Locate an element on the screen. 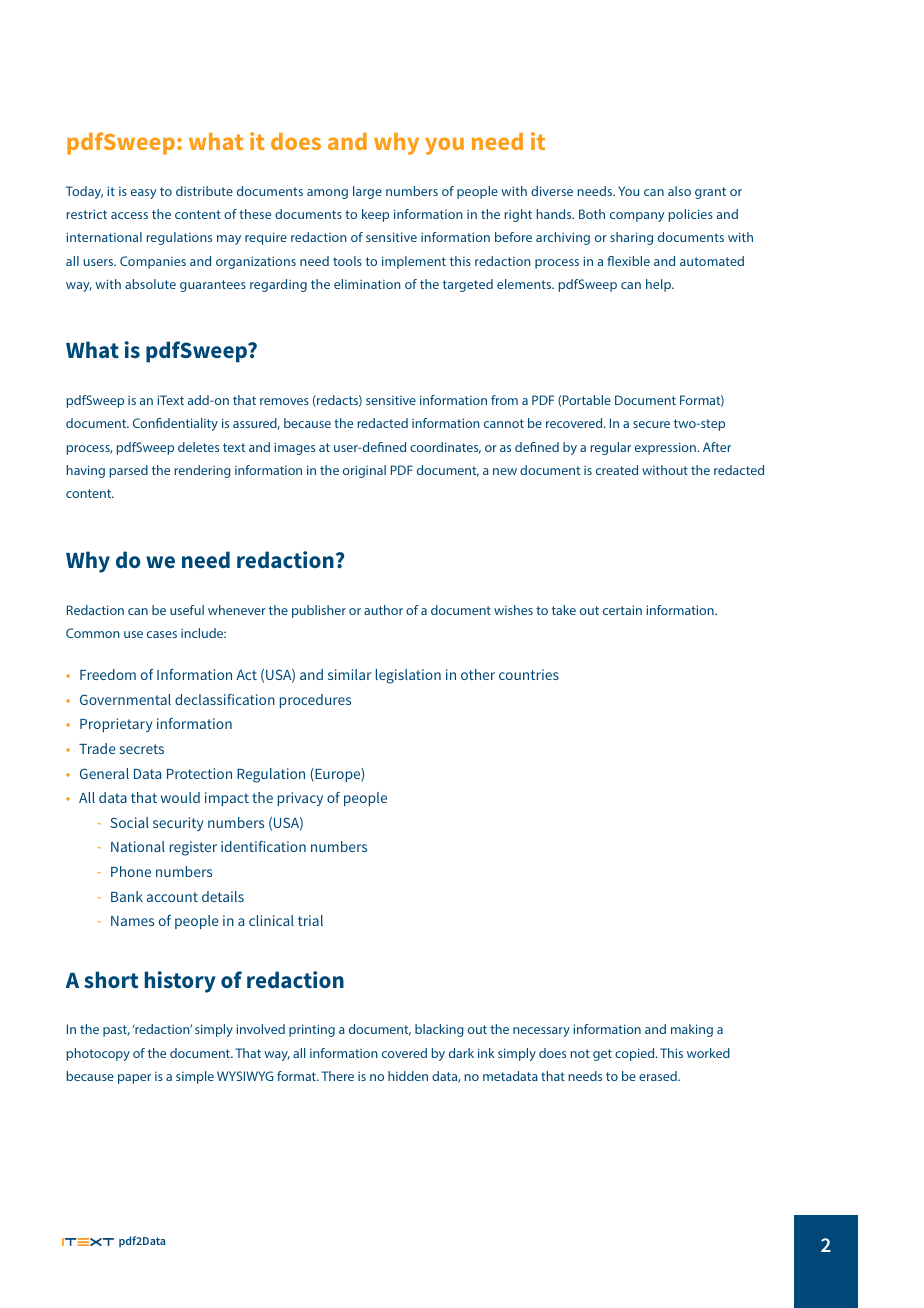 The image size is (924, 1308). company is located at coordinates (637, 217).
